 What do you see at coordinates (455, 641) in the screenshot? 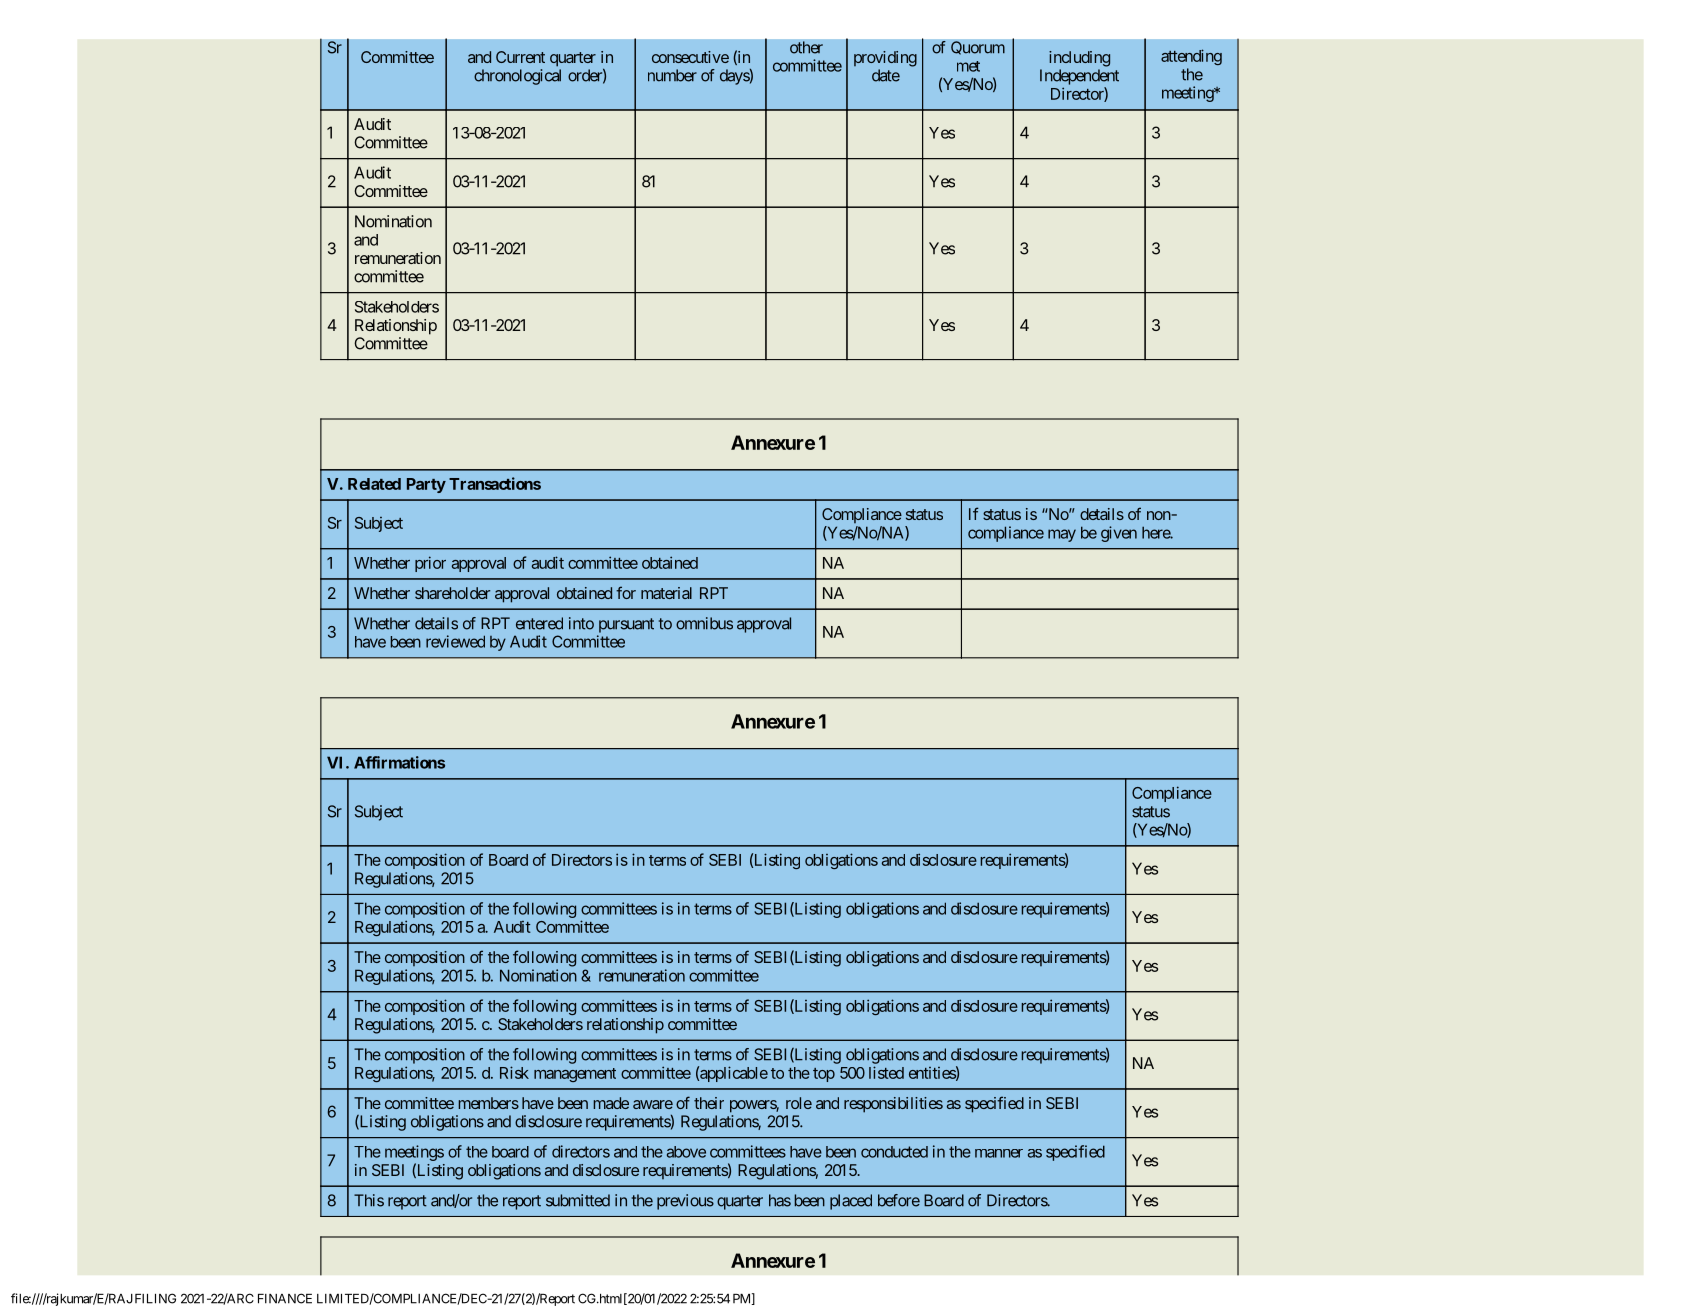
I see `reviewed` at bounding box center [455, 641].
